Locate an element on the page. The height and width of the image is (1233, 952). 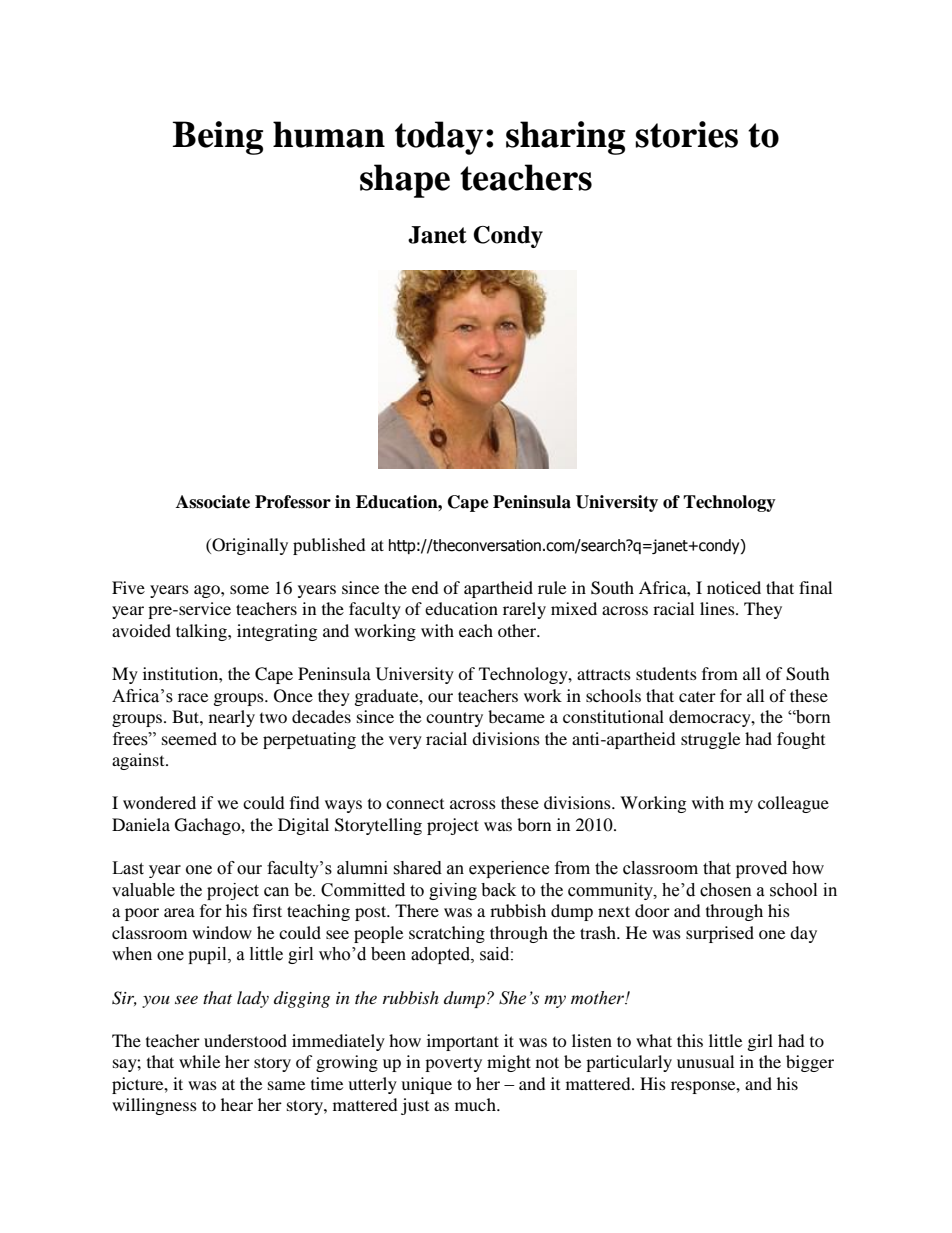
Professor is located at coordinates (293, 502).
